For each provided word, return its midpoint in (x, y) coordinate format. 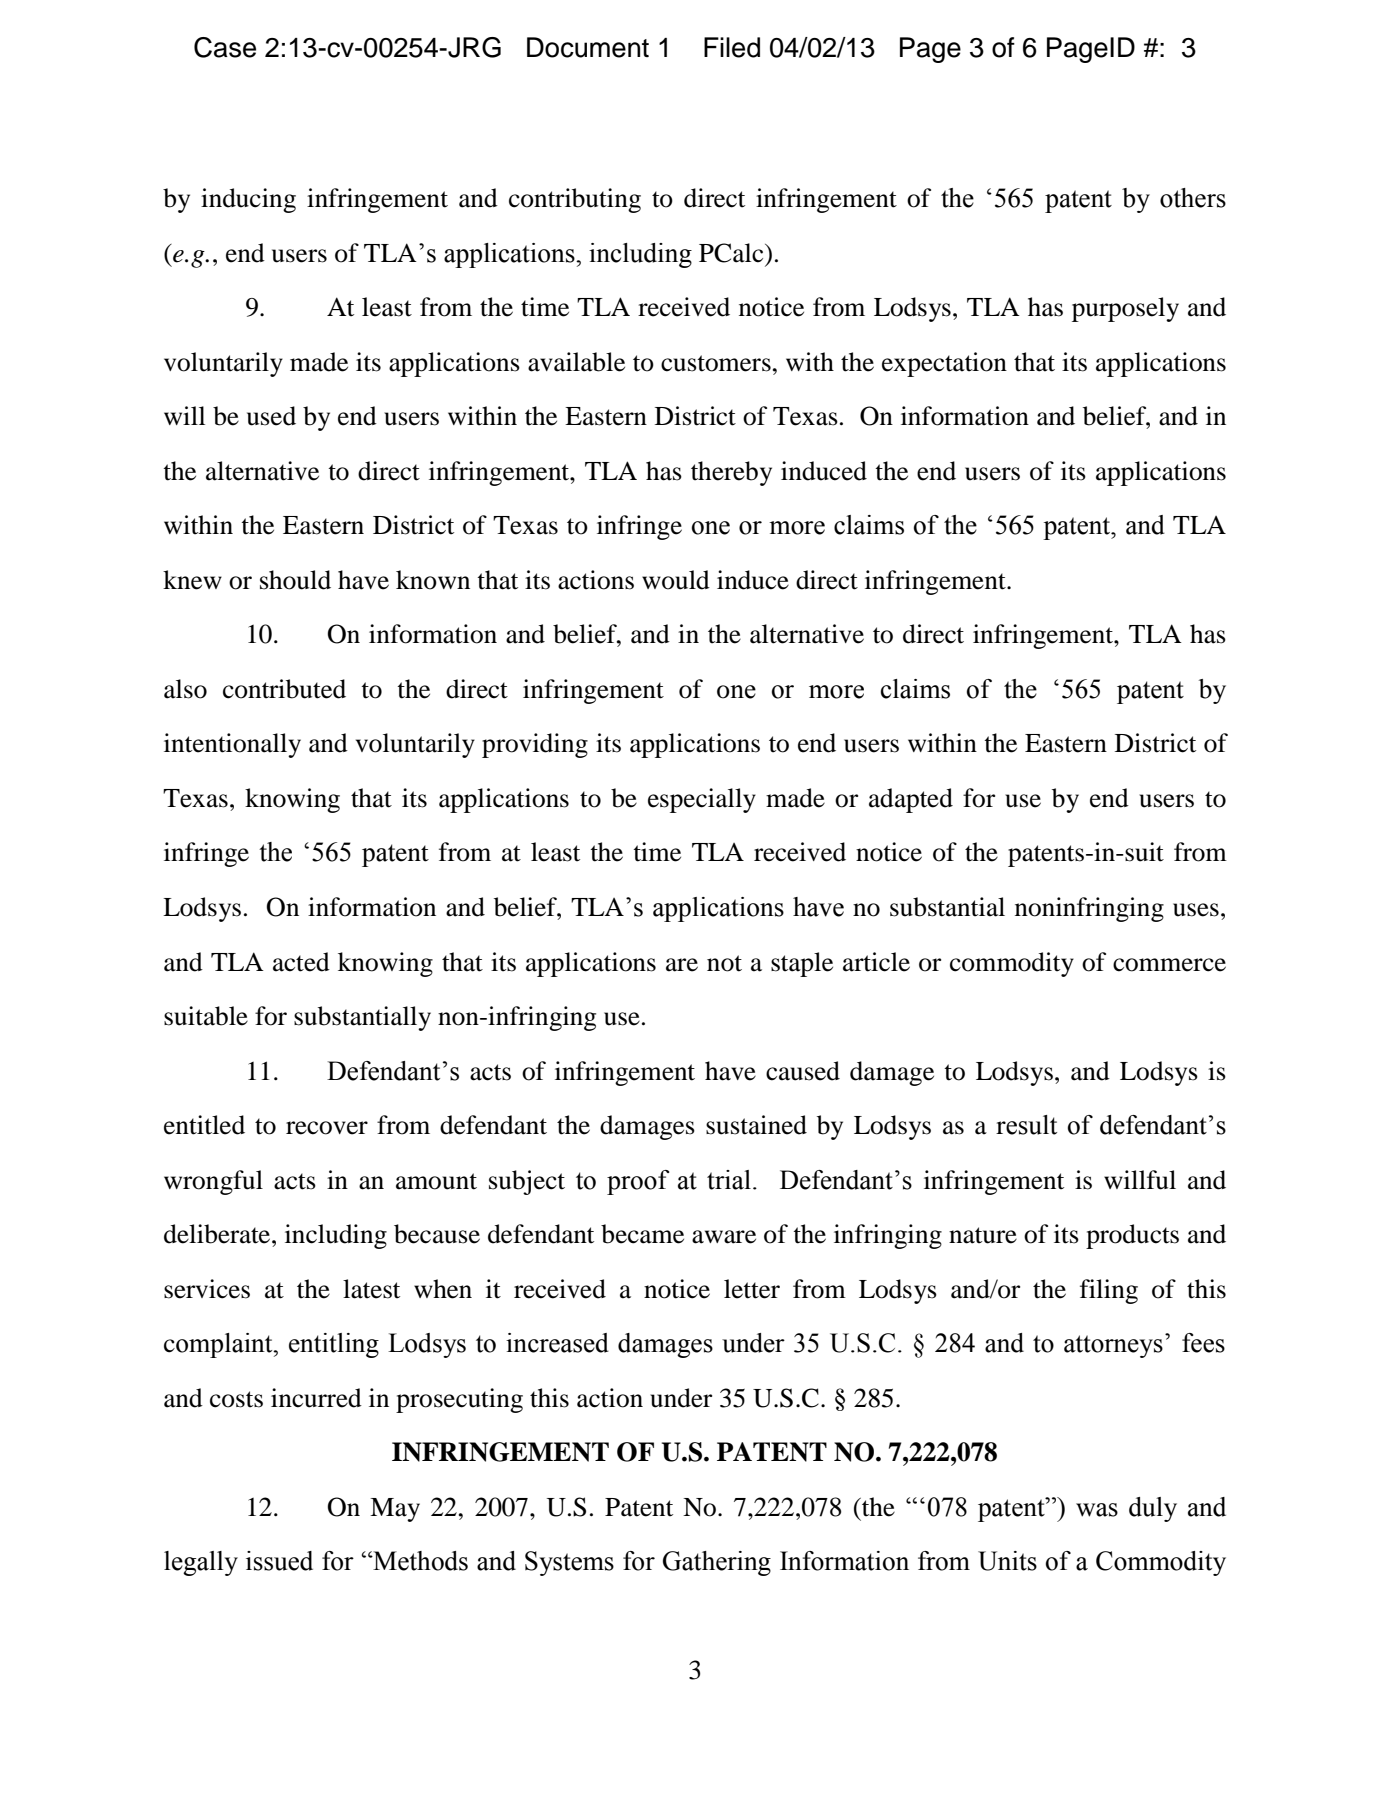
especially (702, 800)
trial (729, 1180)
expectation (944, 364)
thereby (731, 473)
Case (225, 47)
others (1193, 198)
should (295, 580)
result (1026, 1125)
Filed (732, 47)
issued (279, 1561)
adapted (911, 800)
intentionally (232, 745)
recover (327, 1128)
